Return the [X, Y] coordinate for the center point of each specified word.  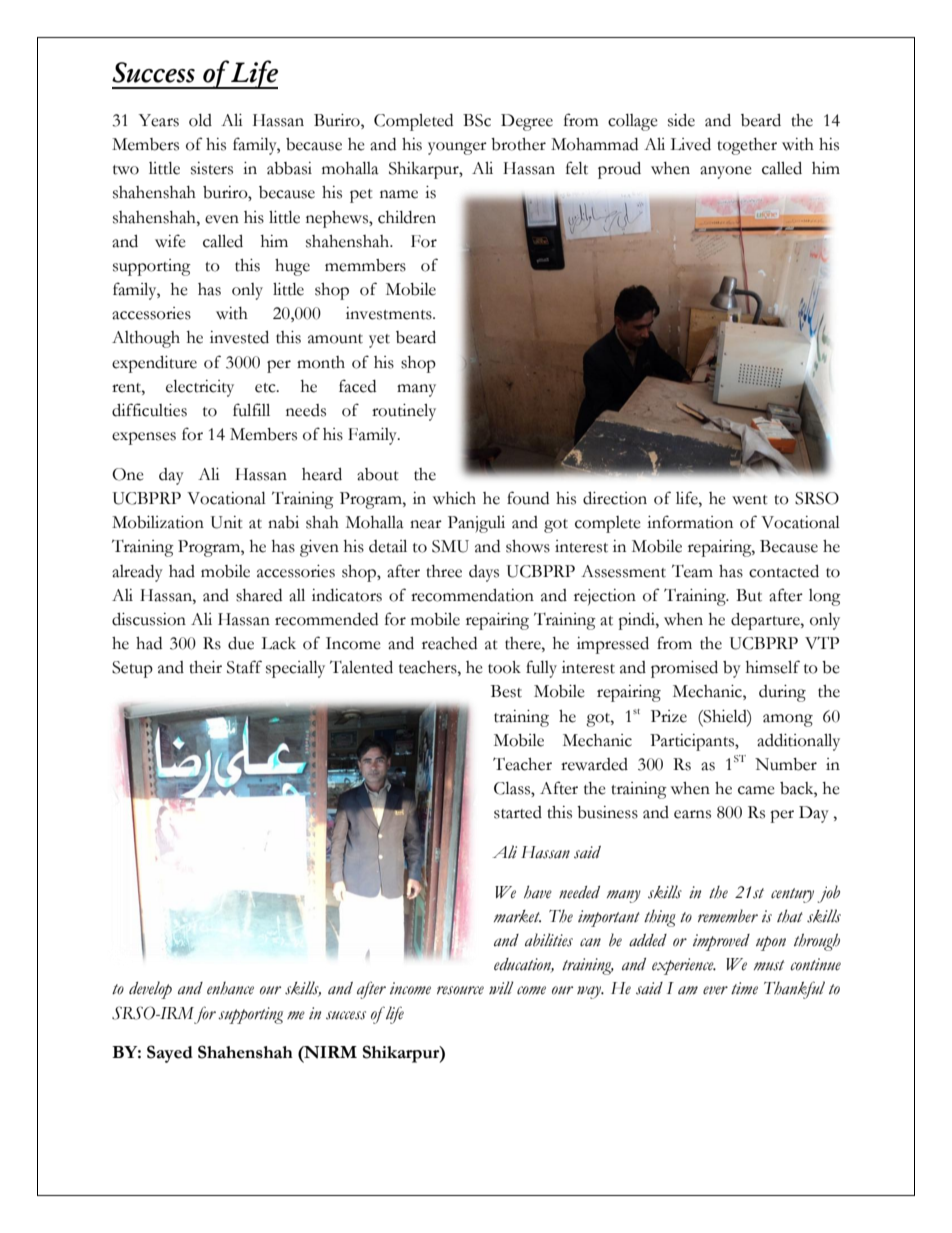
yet [379, 341]
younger [457, 148]
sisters [212, 168]
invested [239, 337]
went [750, 500]
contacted [784, 571]
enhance [230, 988]
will [501, 987]
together [747, 146]
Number [786, 764]
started [518, 812]
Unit [227, 522]
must [769, 965]
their [205, 667]
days [484, 573]
